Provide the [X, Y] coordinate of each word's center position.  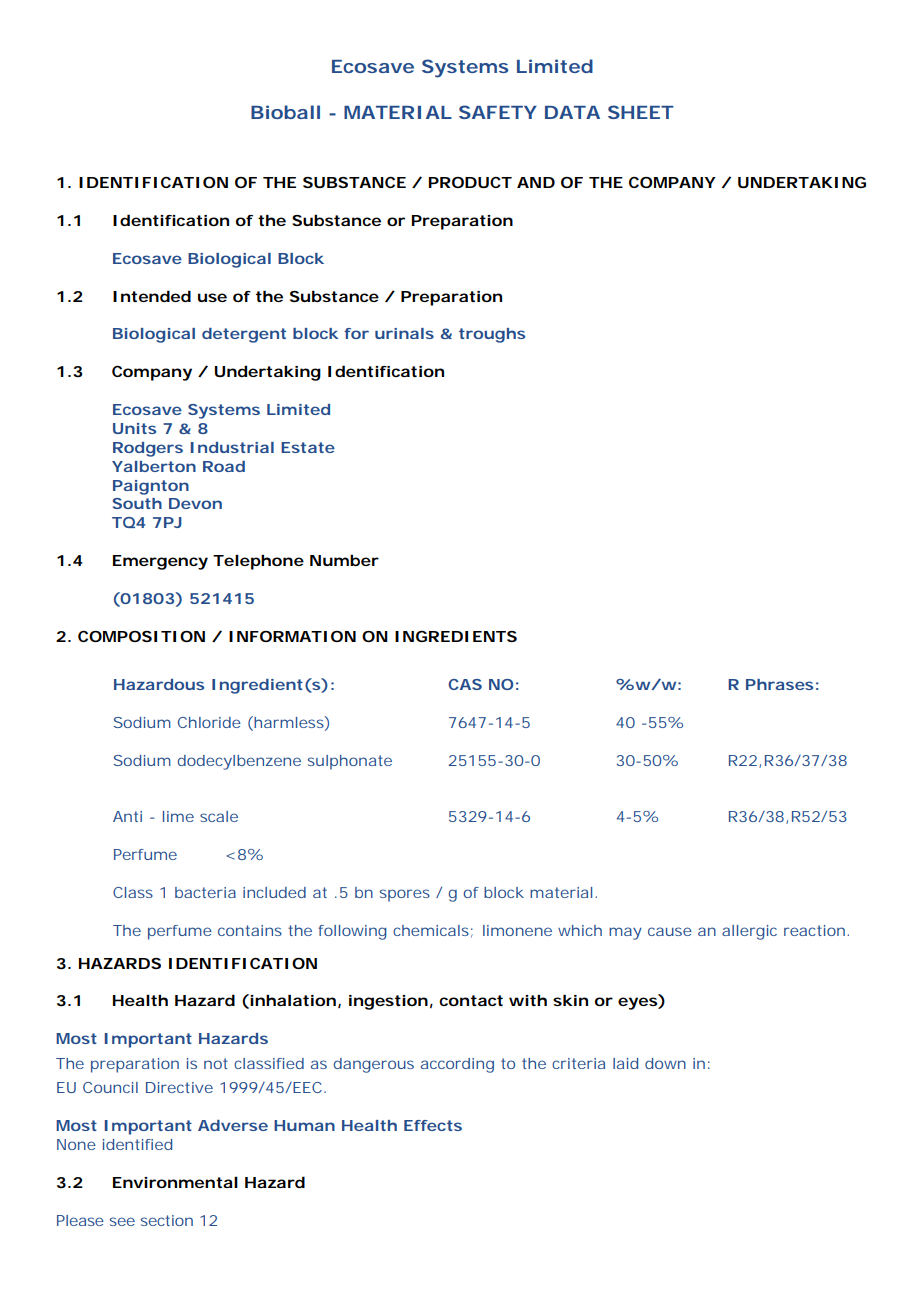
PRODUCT [470, 182]
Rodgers [148, 449]
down [665, 1063]
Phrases [779, 684]
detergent [244, 335]
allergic [749, 932]
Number [344, 560]
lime [178, 816]
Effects [433, 1125]
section [167, 1220]
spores [405, 895]
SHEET [640, 112]
